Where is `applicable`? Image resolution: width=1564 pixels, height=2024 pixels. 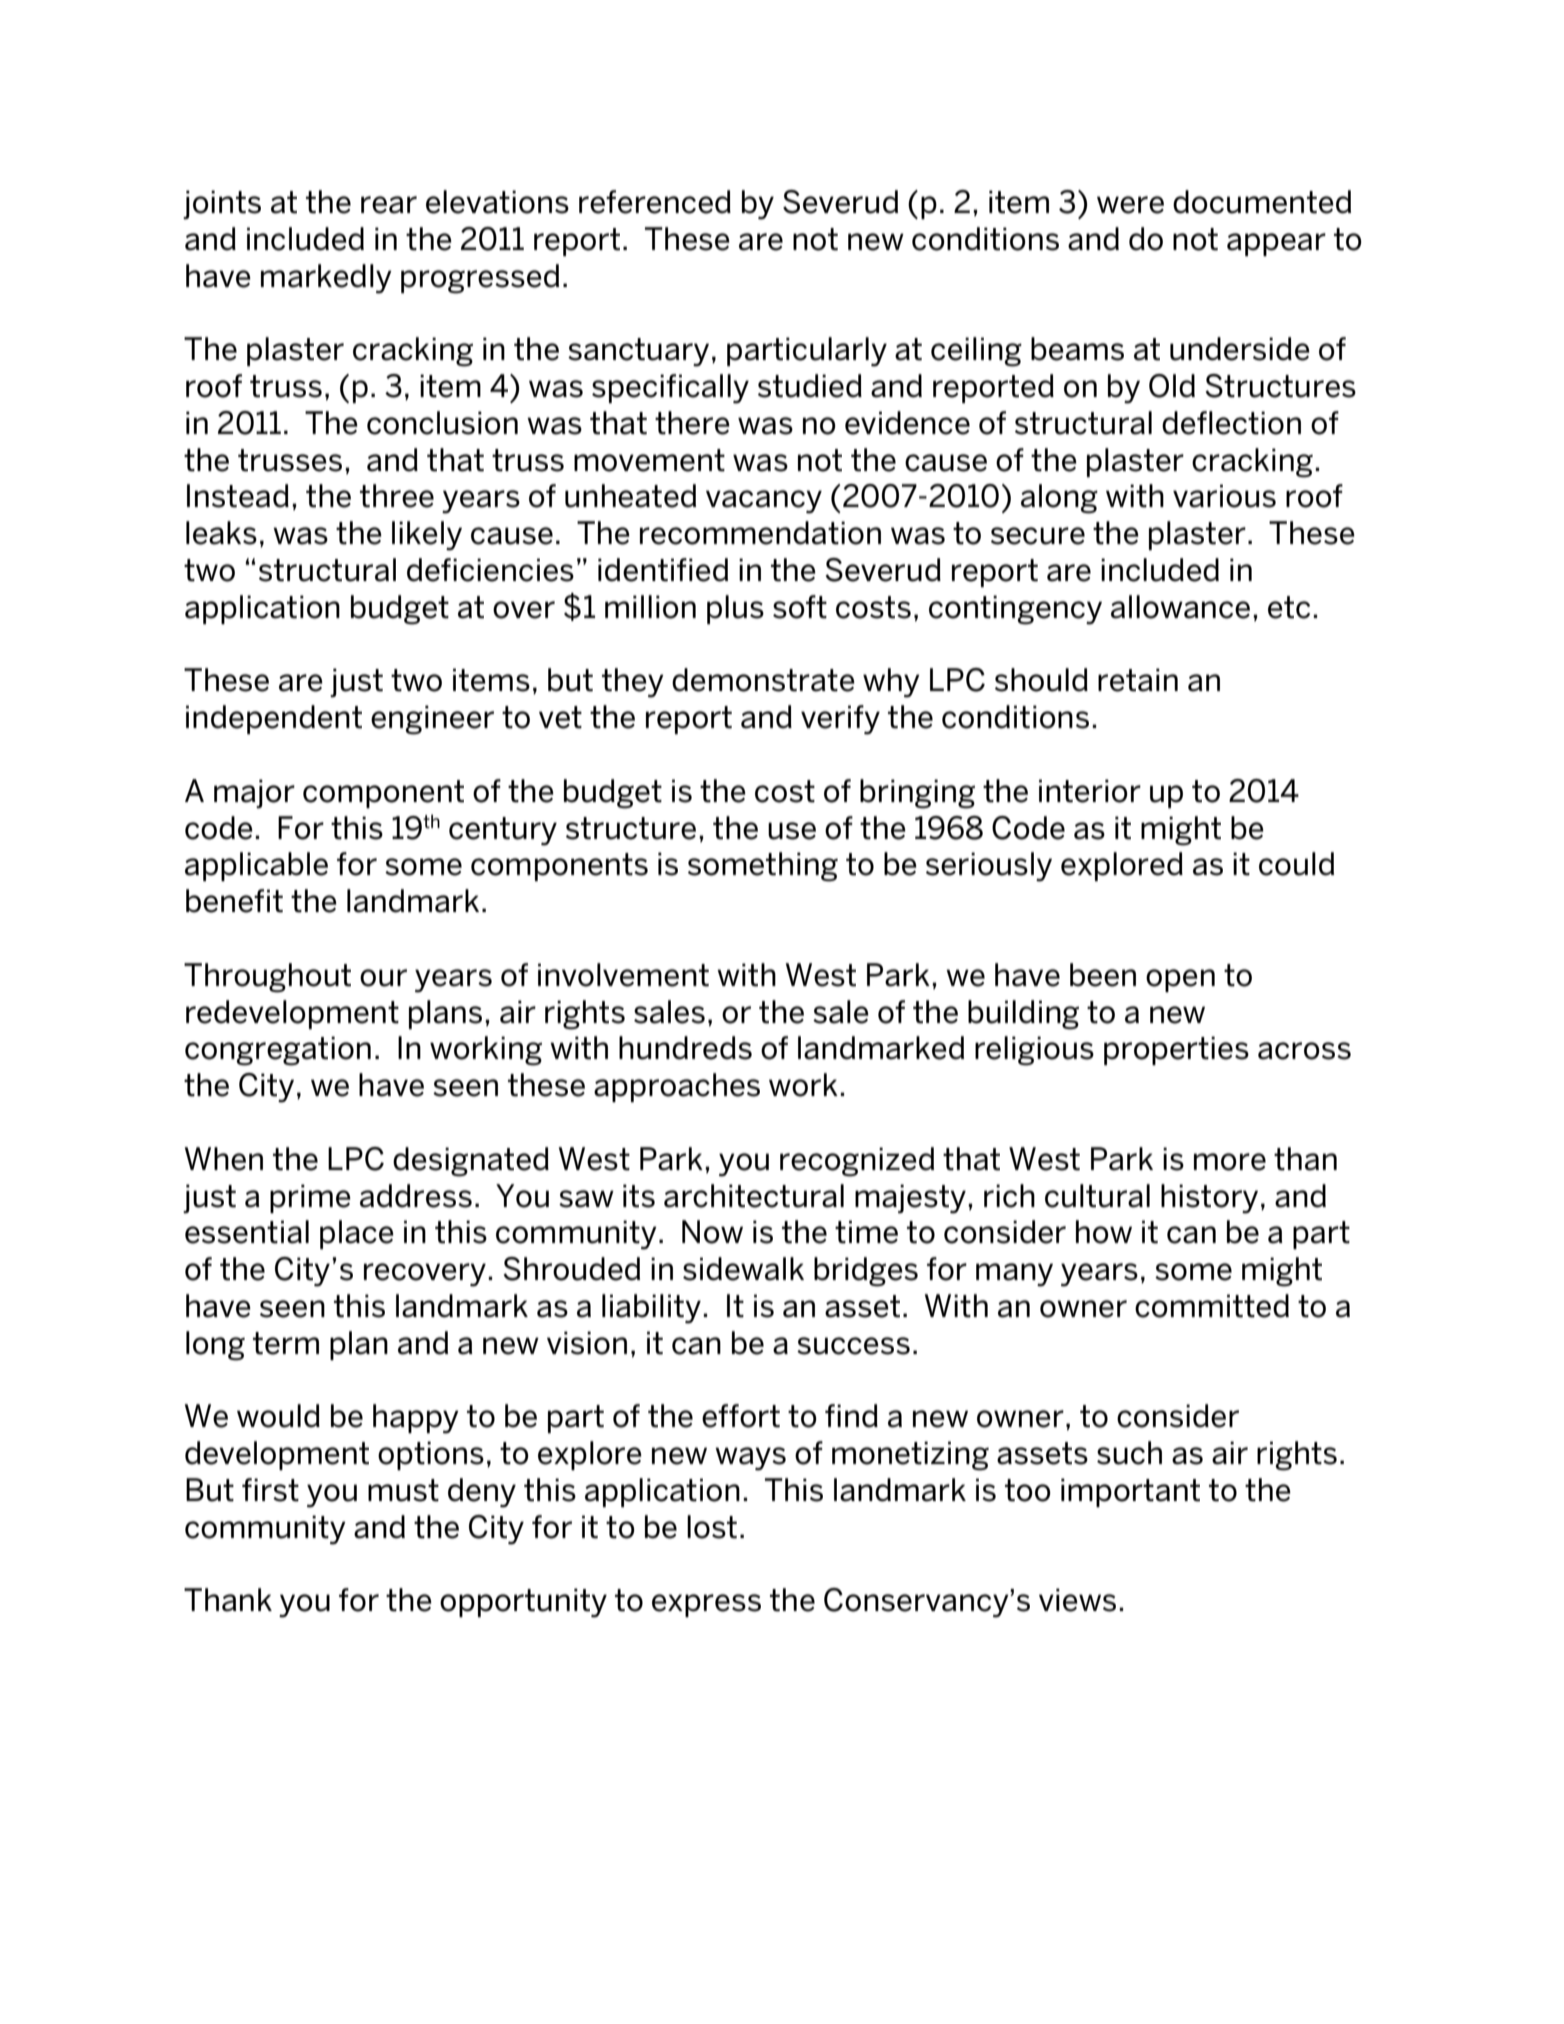
applicable is located at coordinates (256, 866).
